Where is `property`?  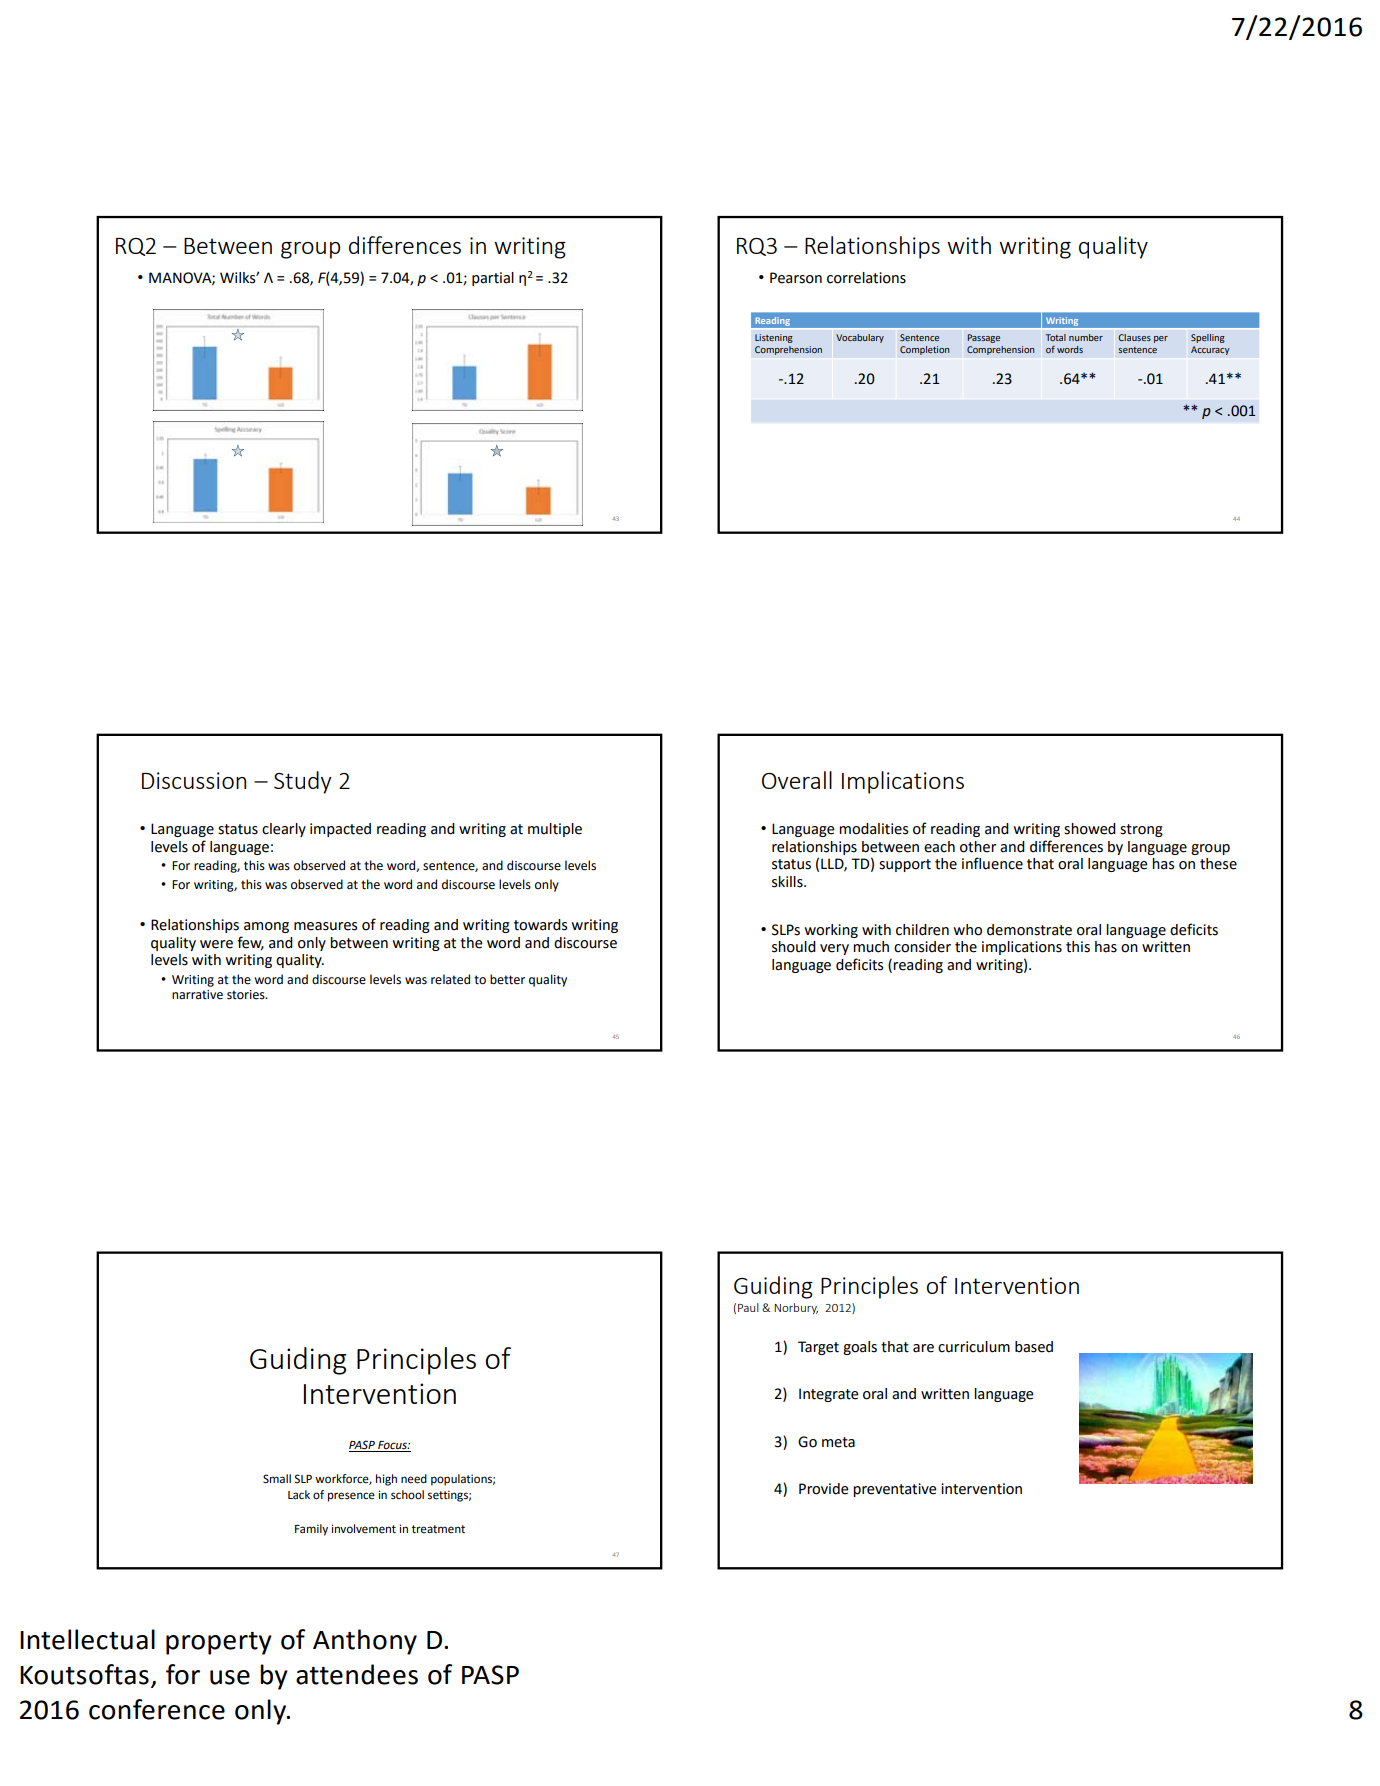 property is located at coordinates (219, 1643).
